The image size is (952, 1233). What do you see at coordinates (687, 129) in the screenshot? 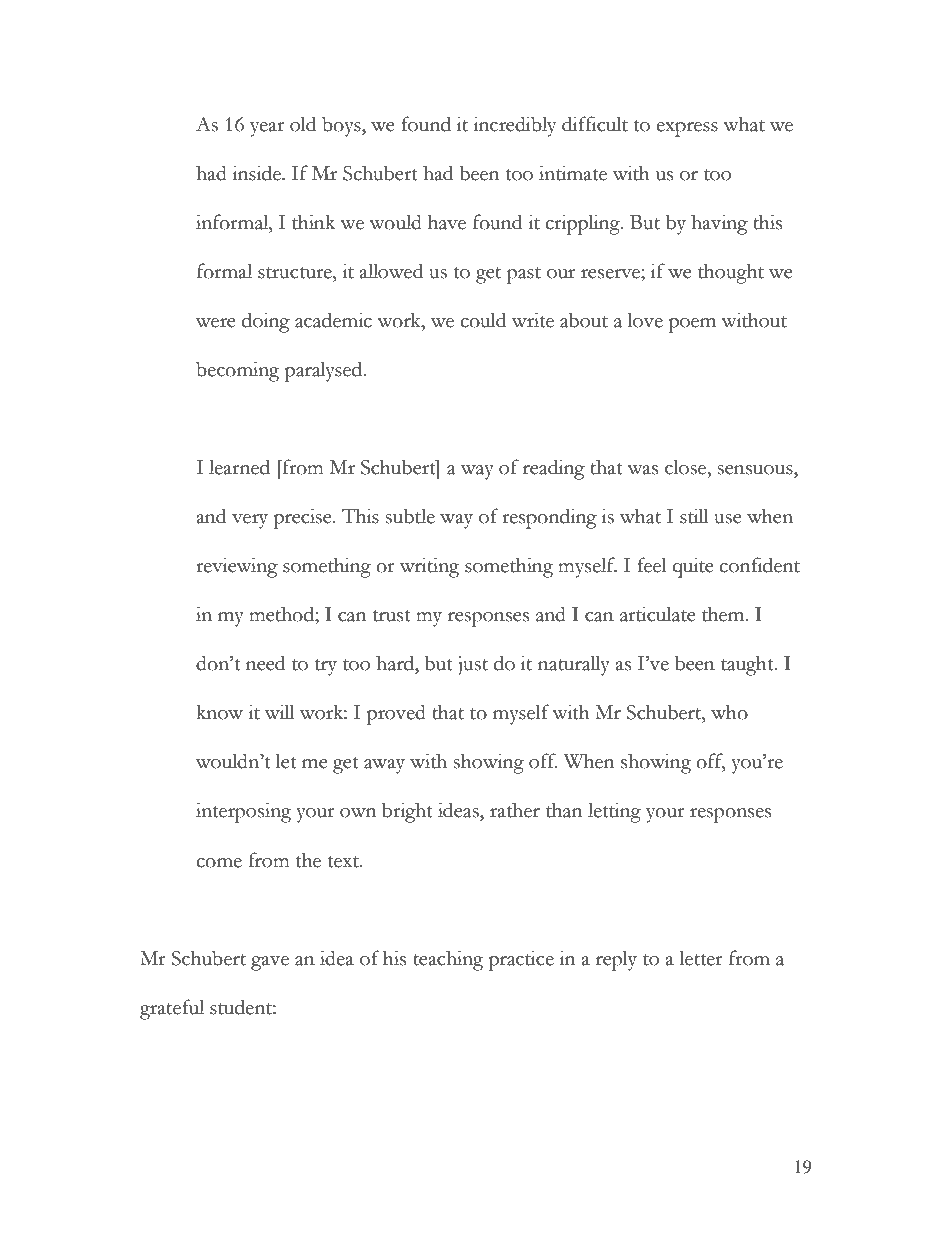
I see `express` at bounding box center [687, 129].
